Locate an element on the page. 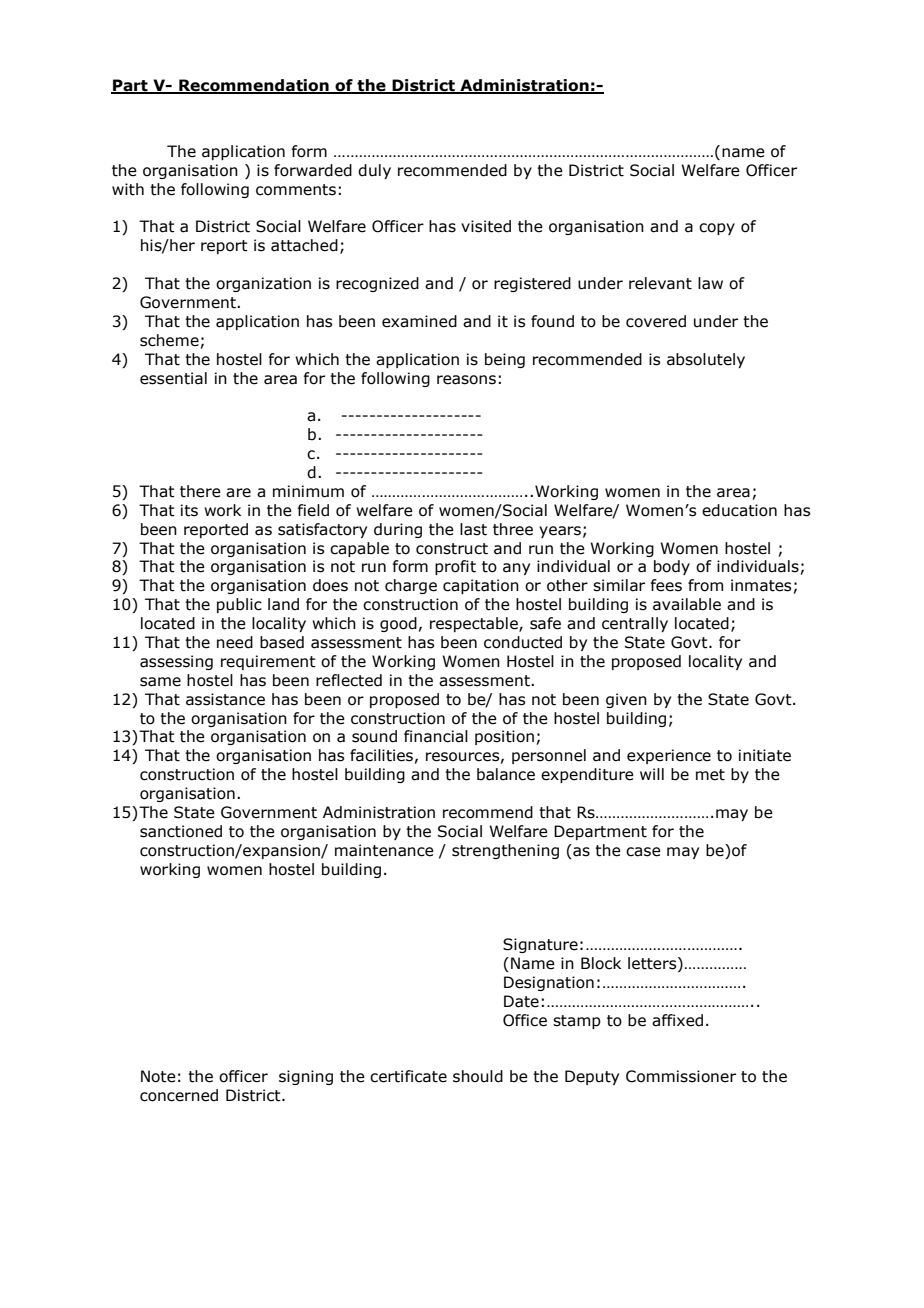  with is located at coordinates (128, 189).
